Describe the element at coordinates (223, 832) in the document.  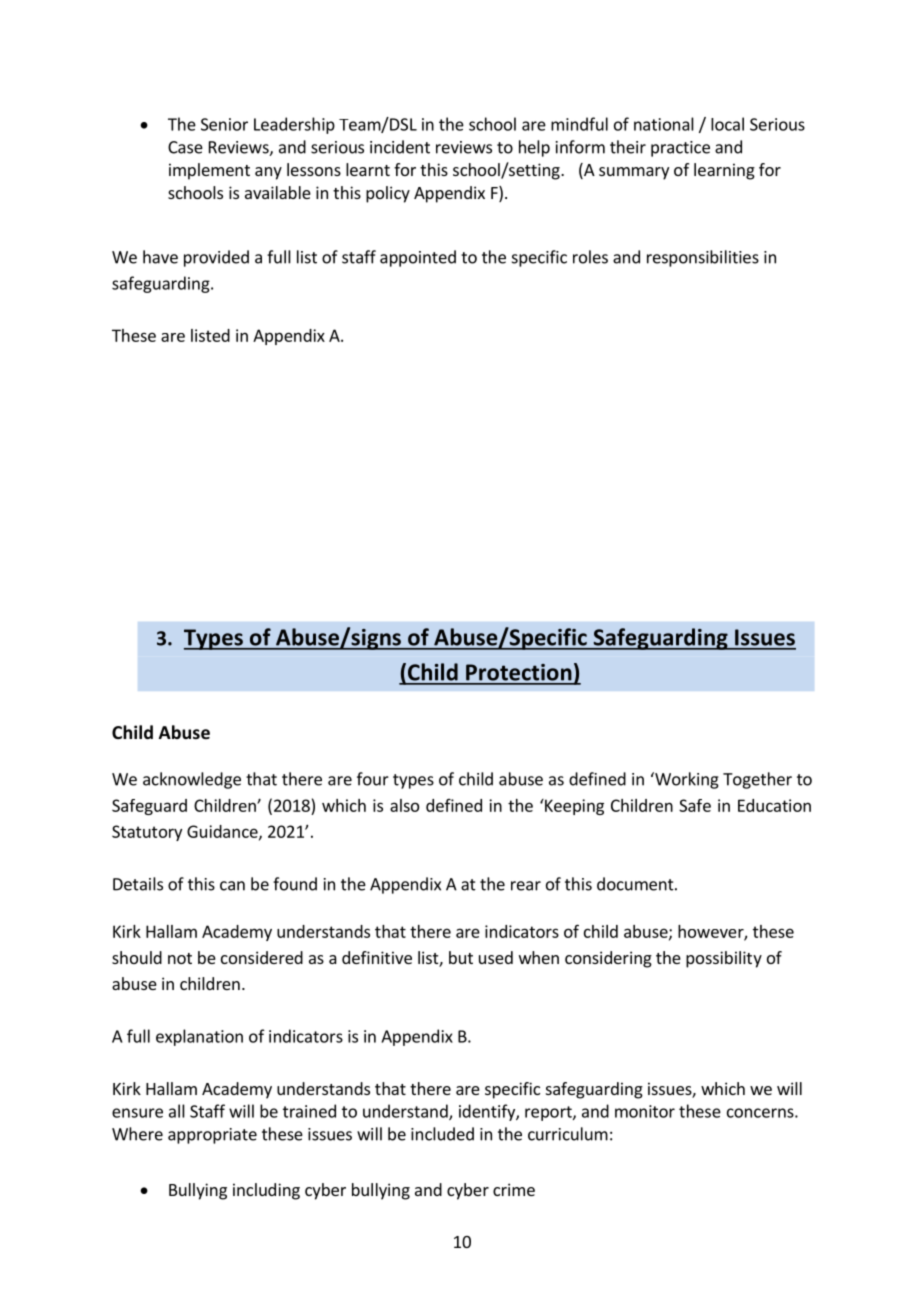
I see `Guidance` at that location.
